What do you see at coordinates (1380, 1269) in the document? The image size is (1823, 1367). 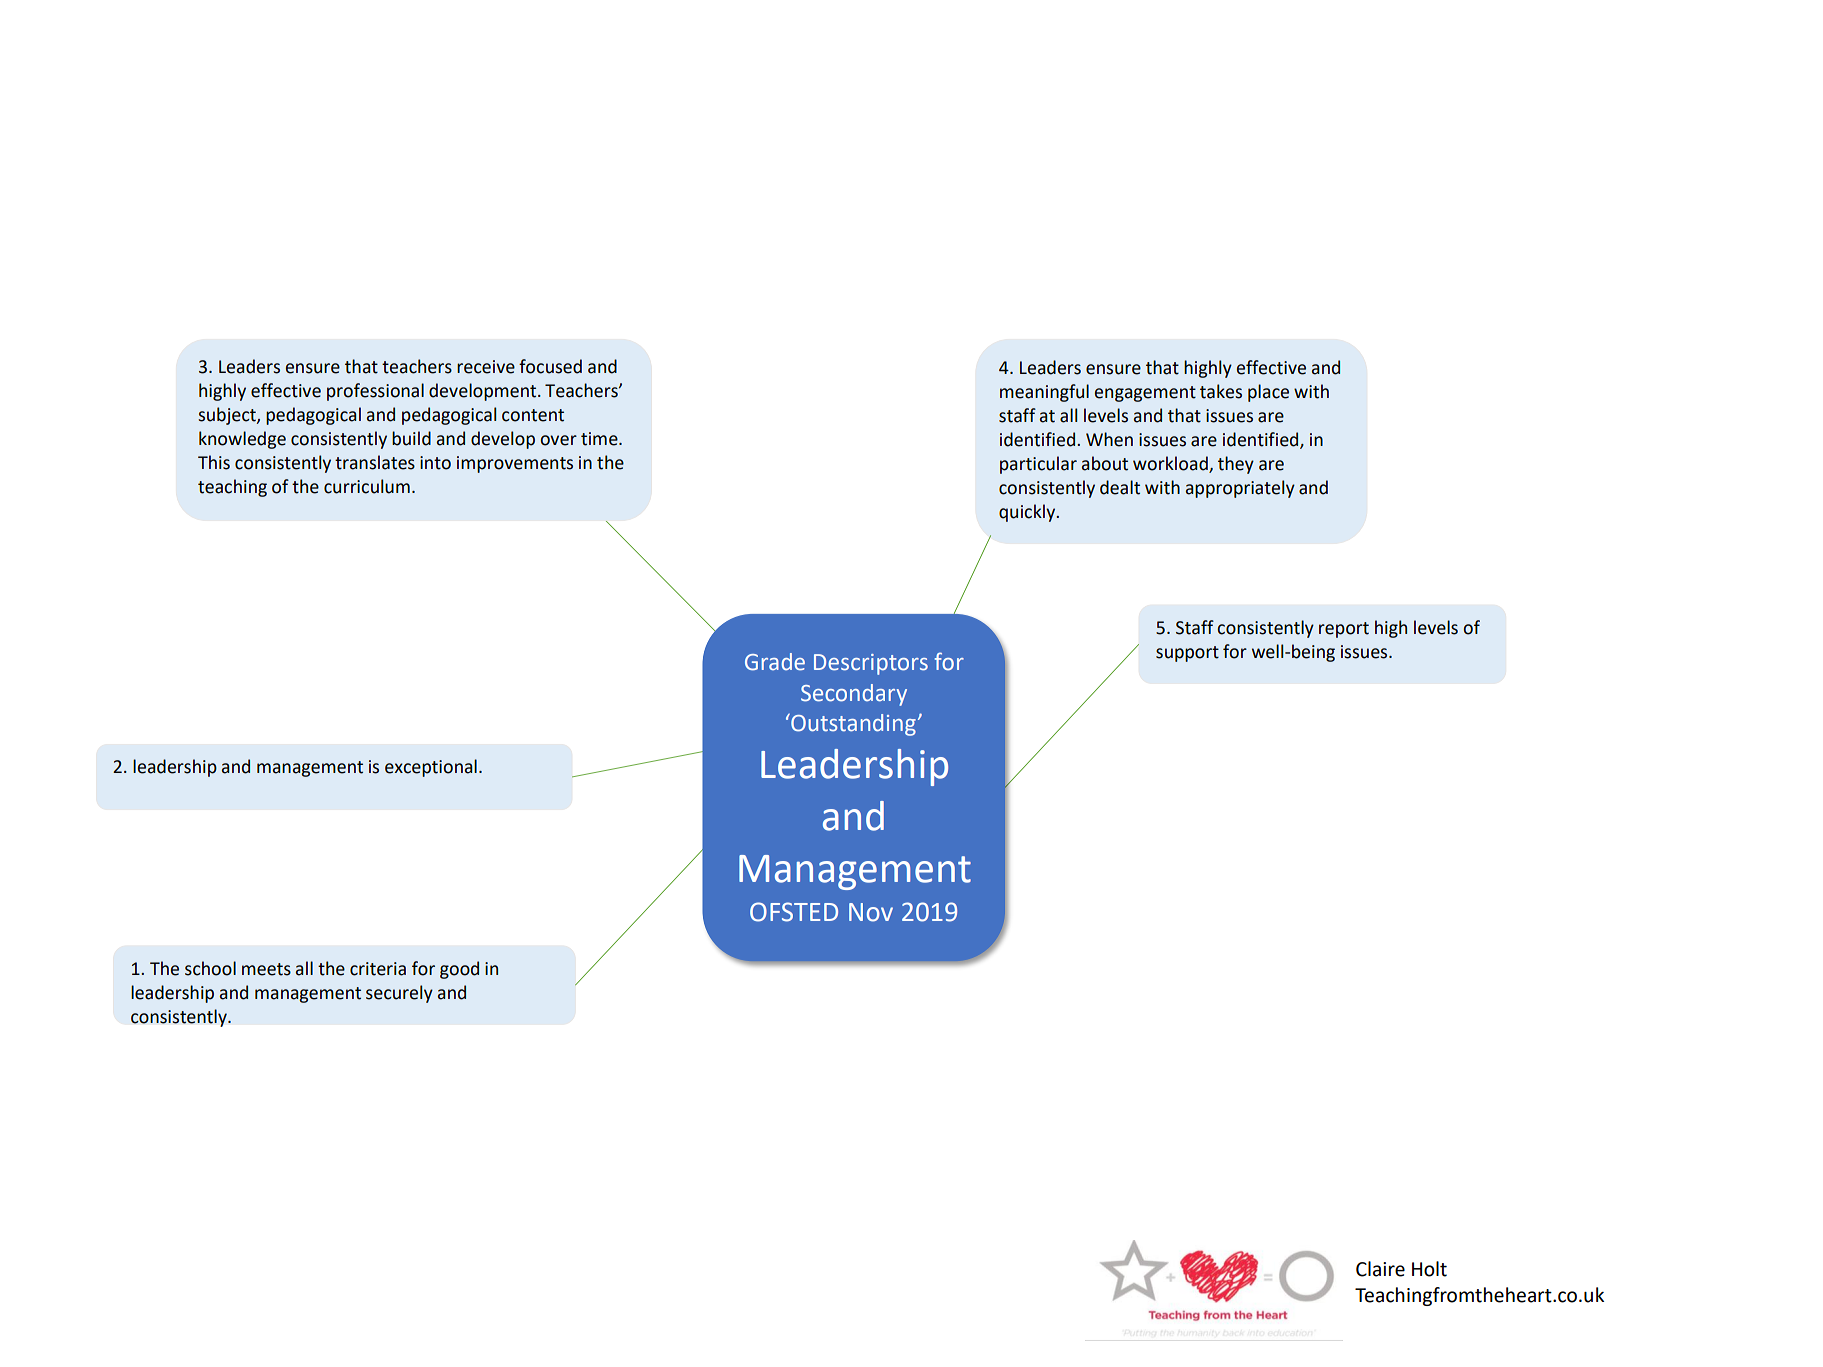 I see `Claire` at bounding box center [1380, 1269].
